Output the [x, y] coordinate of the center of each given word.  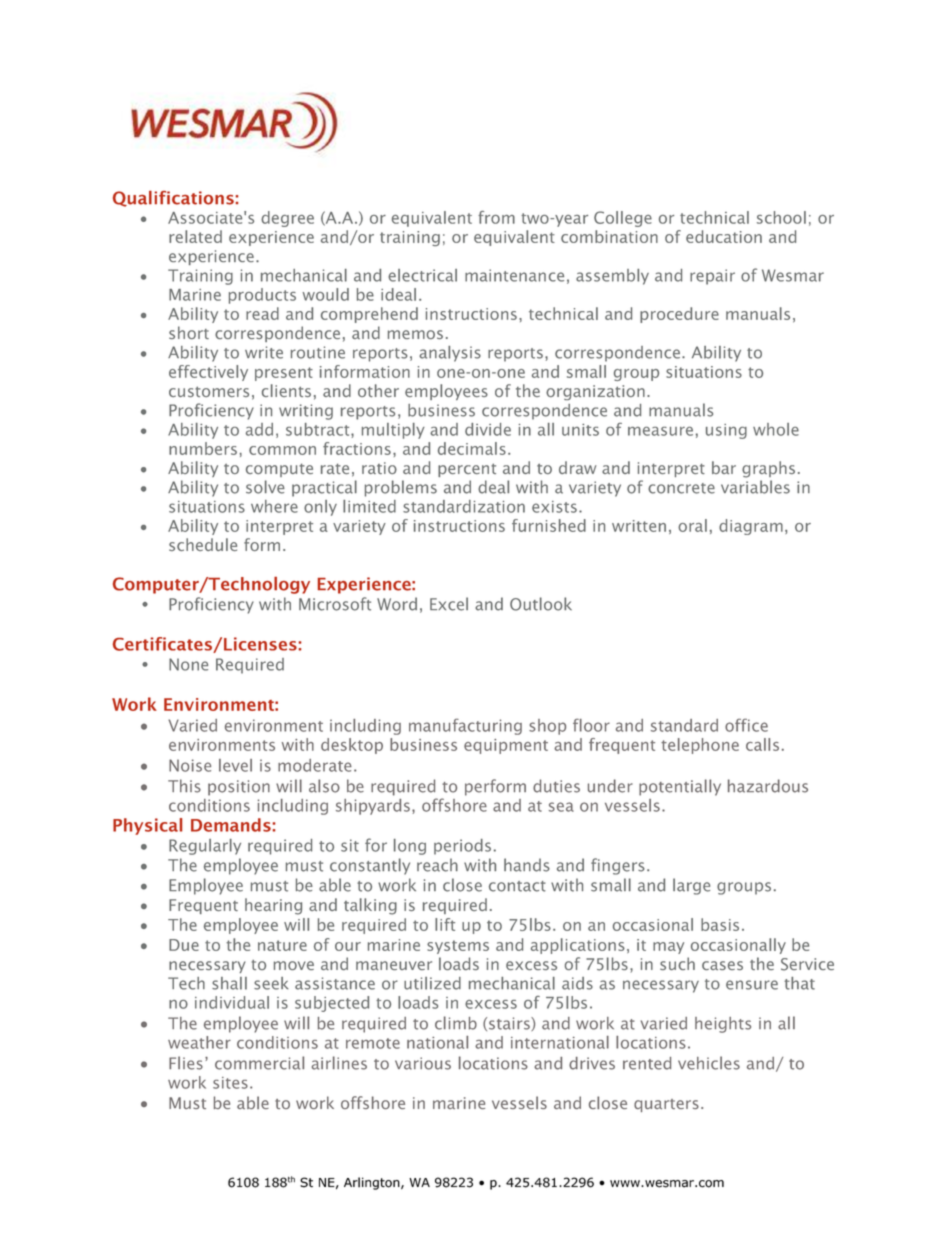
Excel [449, 604]
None [188, 664]
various [423, 1063]
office [746, 725]
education [724, 236]
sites [230, 1083]
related [195, 236]
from [496, 217]
